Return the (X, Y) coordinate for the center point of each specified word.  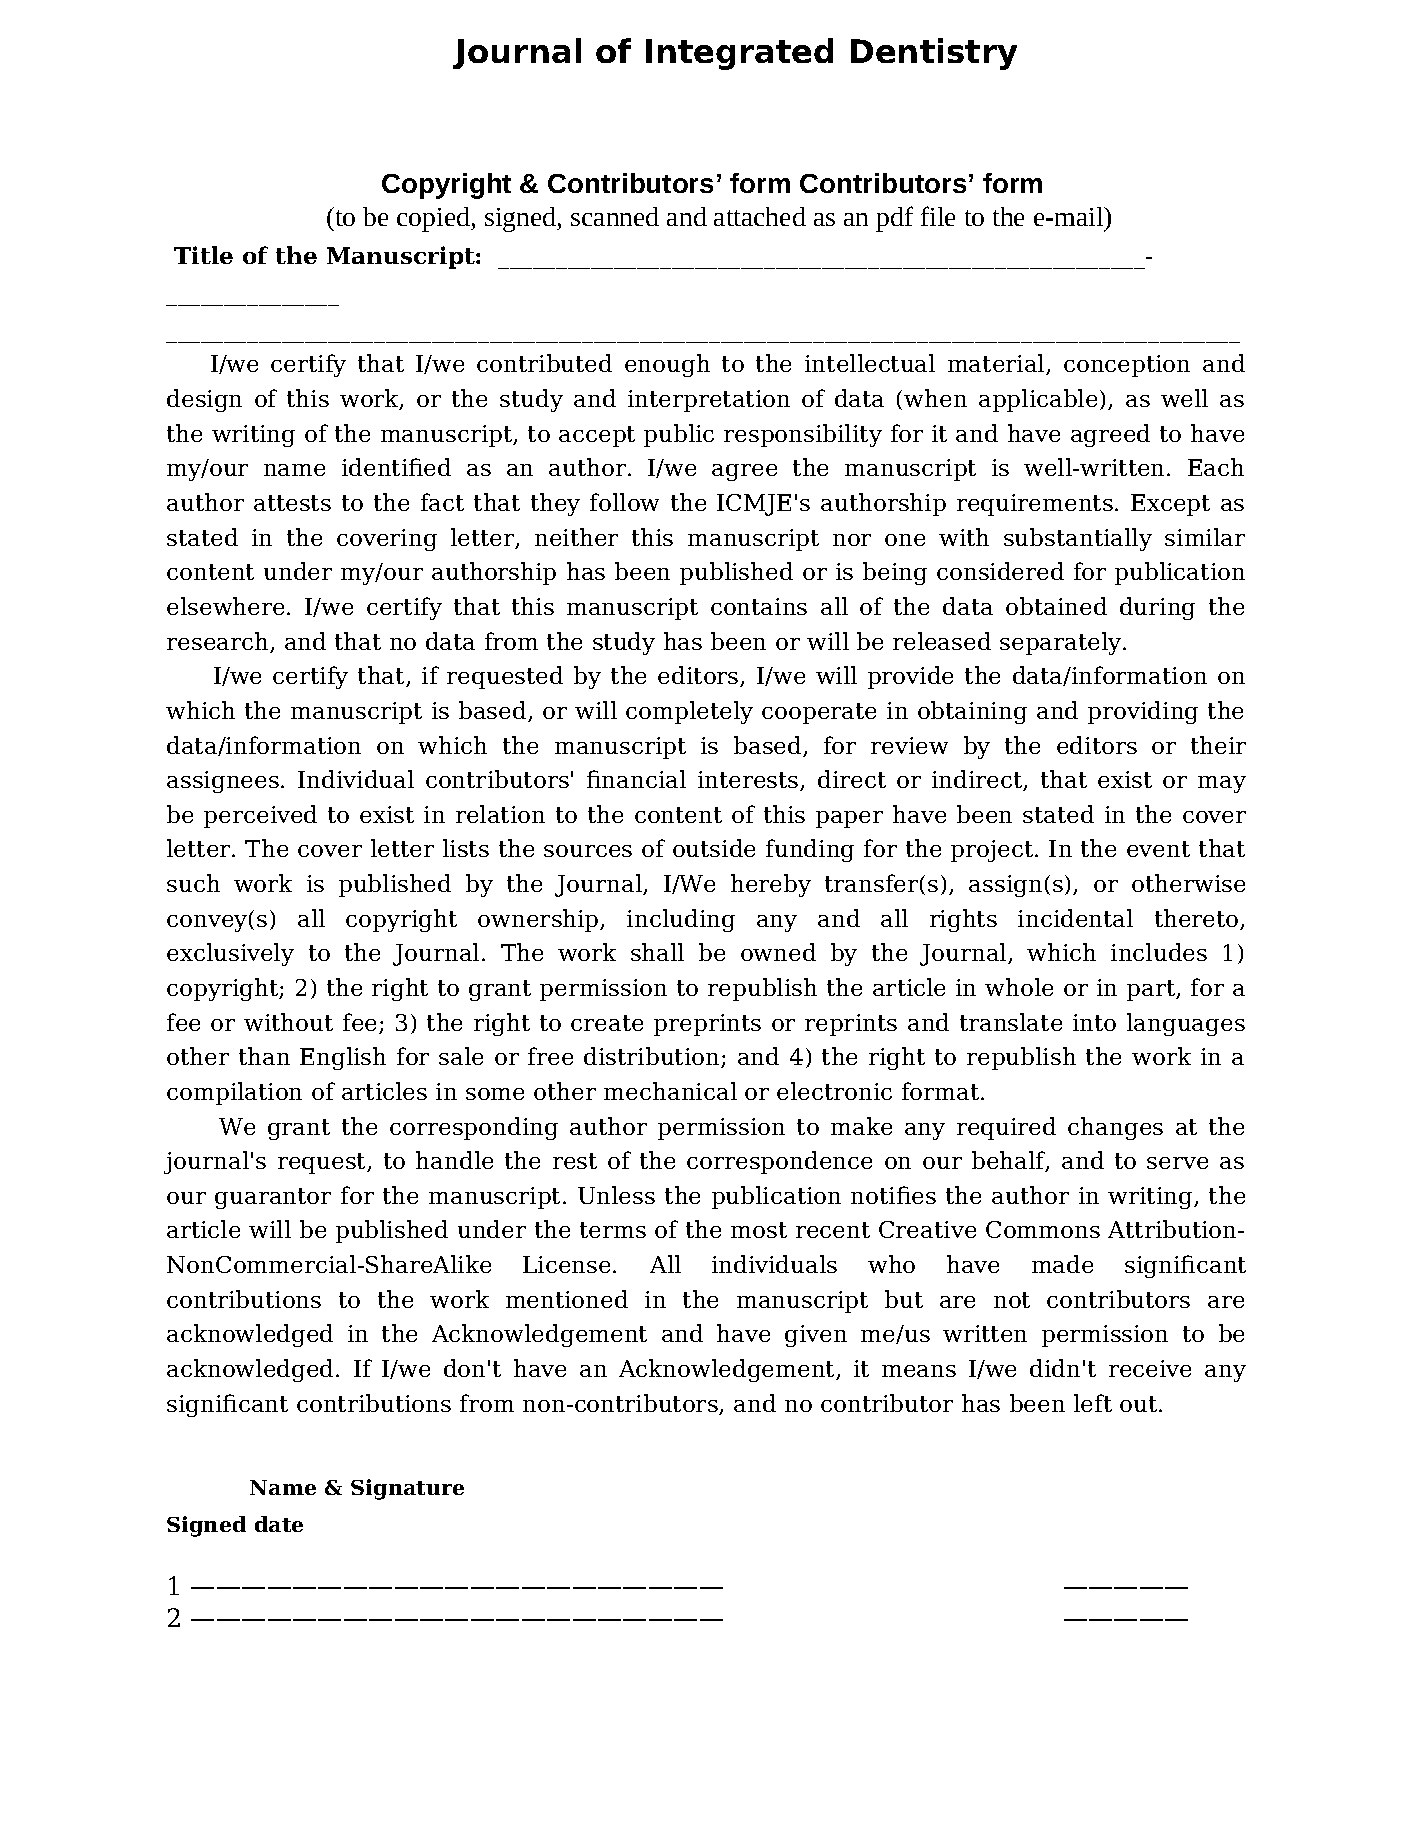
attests (292, 503)
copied (435, 219)
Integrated (739, 54)
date (279, 1524)
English (343, 1058)
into (1094, 1022)
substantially (1078, 539)
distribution (653, 1057)
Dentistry (934, 54)
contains (759, 606)
